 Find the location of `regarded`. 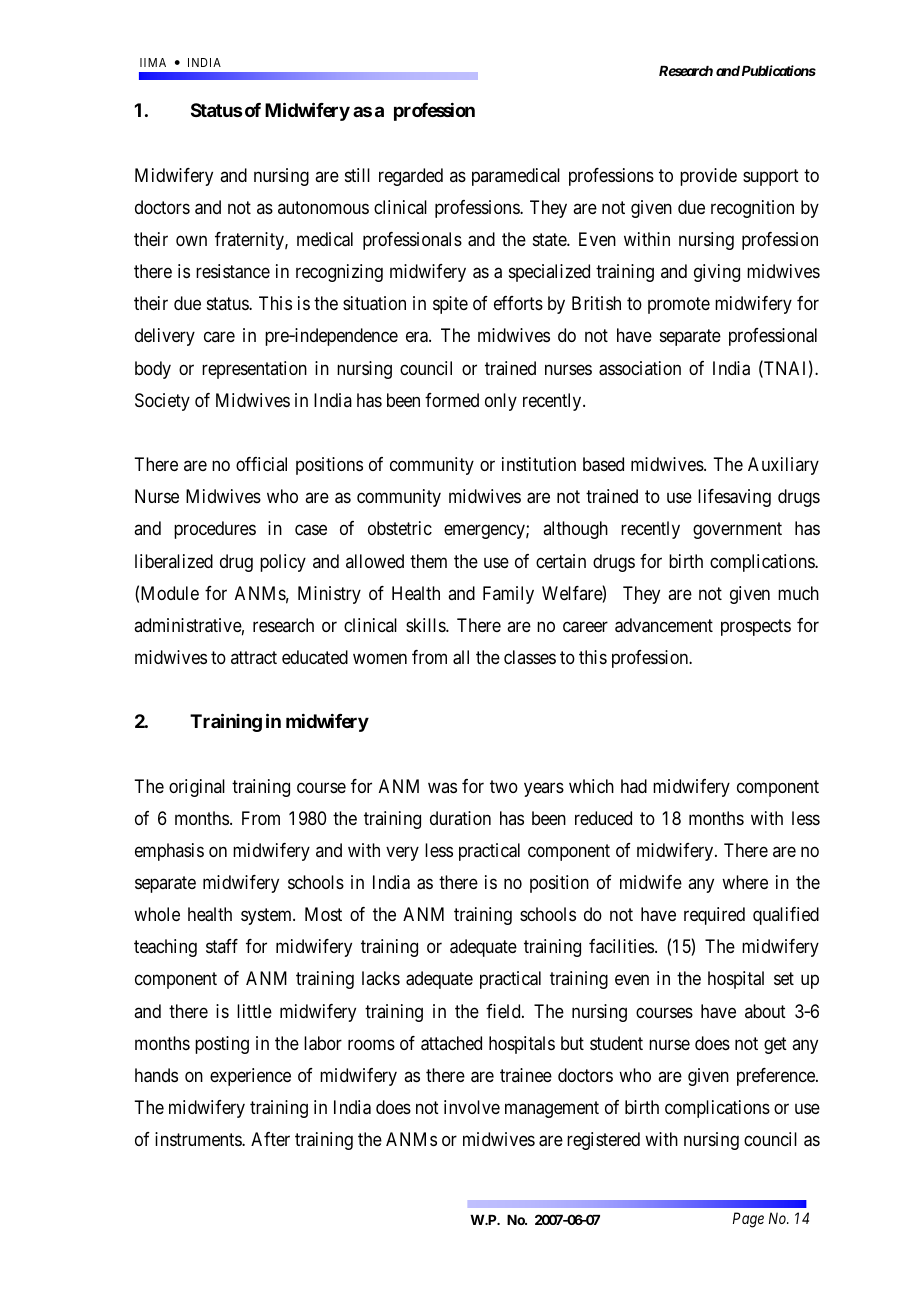

regarded is located at coordinates (411, 177).
